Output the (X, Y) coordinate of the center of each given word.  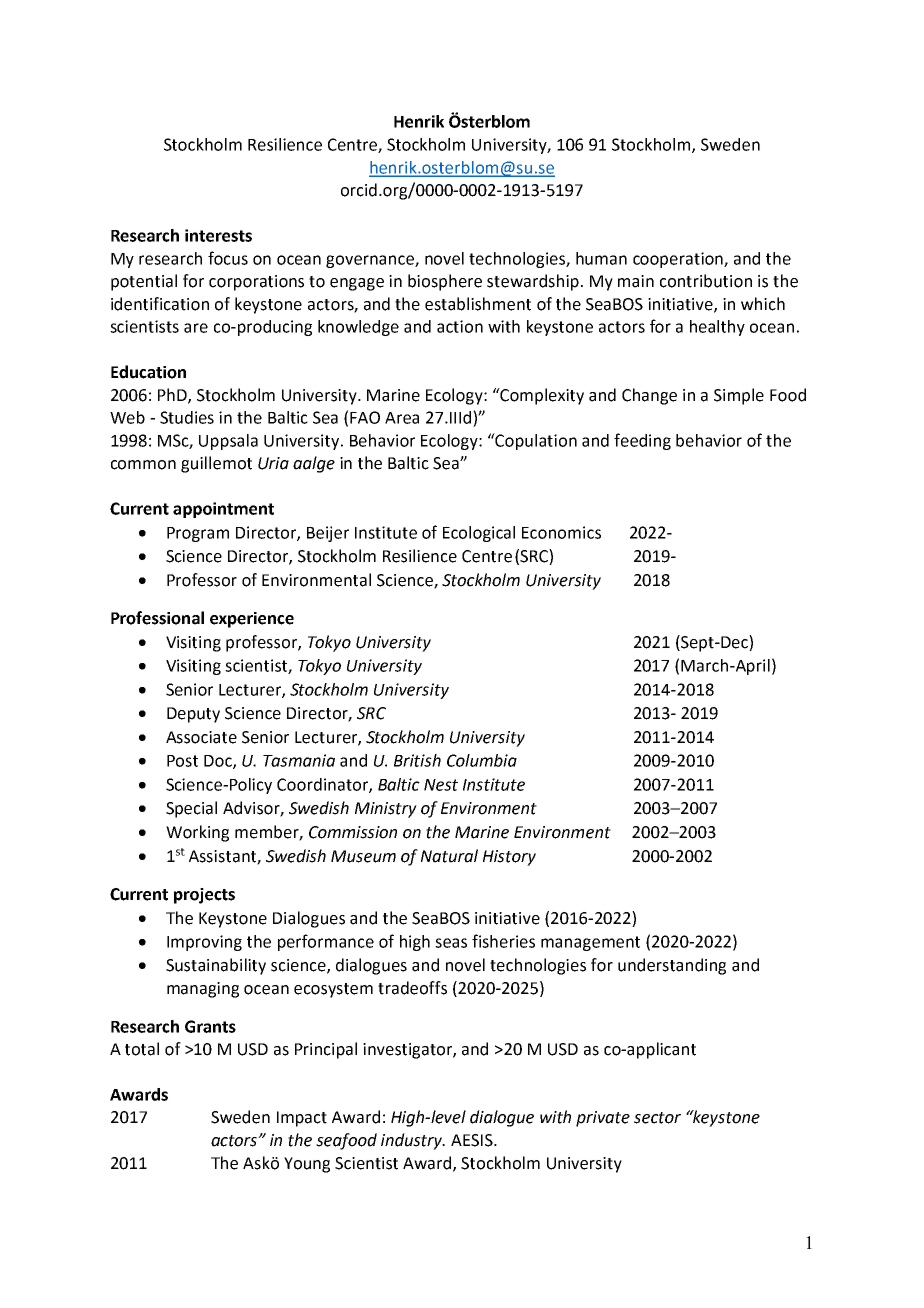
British (417, 760)
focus (228, 258)
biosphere (445, 282)
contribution (706, 281)
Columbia (482, 760)
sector (657, 1118)
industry (413, 1141)
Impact (302, 1119)
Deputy (193, 715)
